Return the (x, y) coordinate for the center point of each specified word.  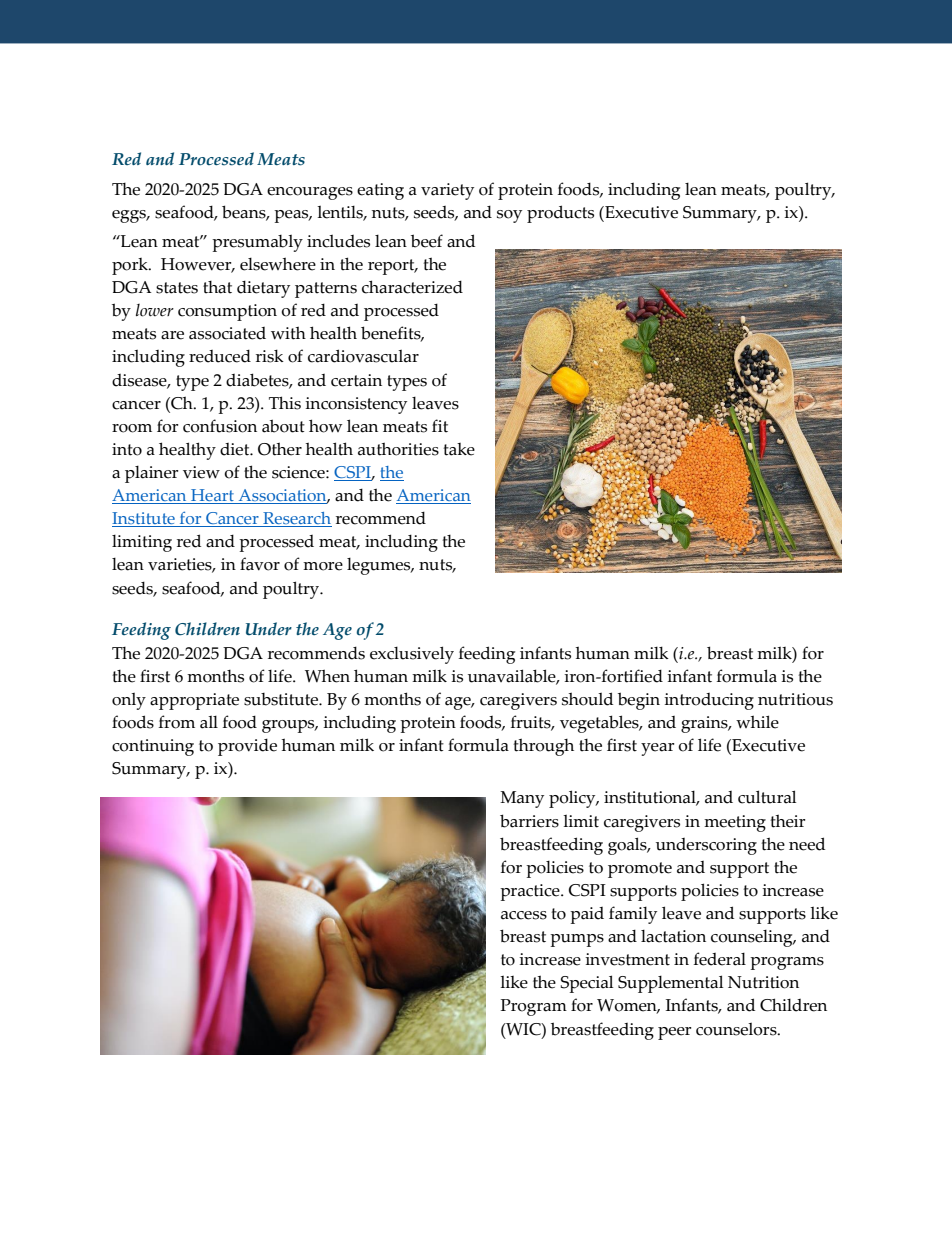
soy (509, 216)
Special (587, 984)
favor (260, 564)
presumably (257, 243)
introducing (709, 701)
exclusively (412, 655)
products (560, 214)
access (524, 915)
